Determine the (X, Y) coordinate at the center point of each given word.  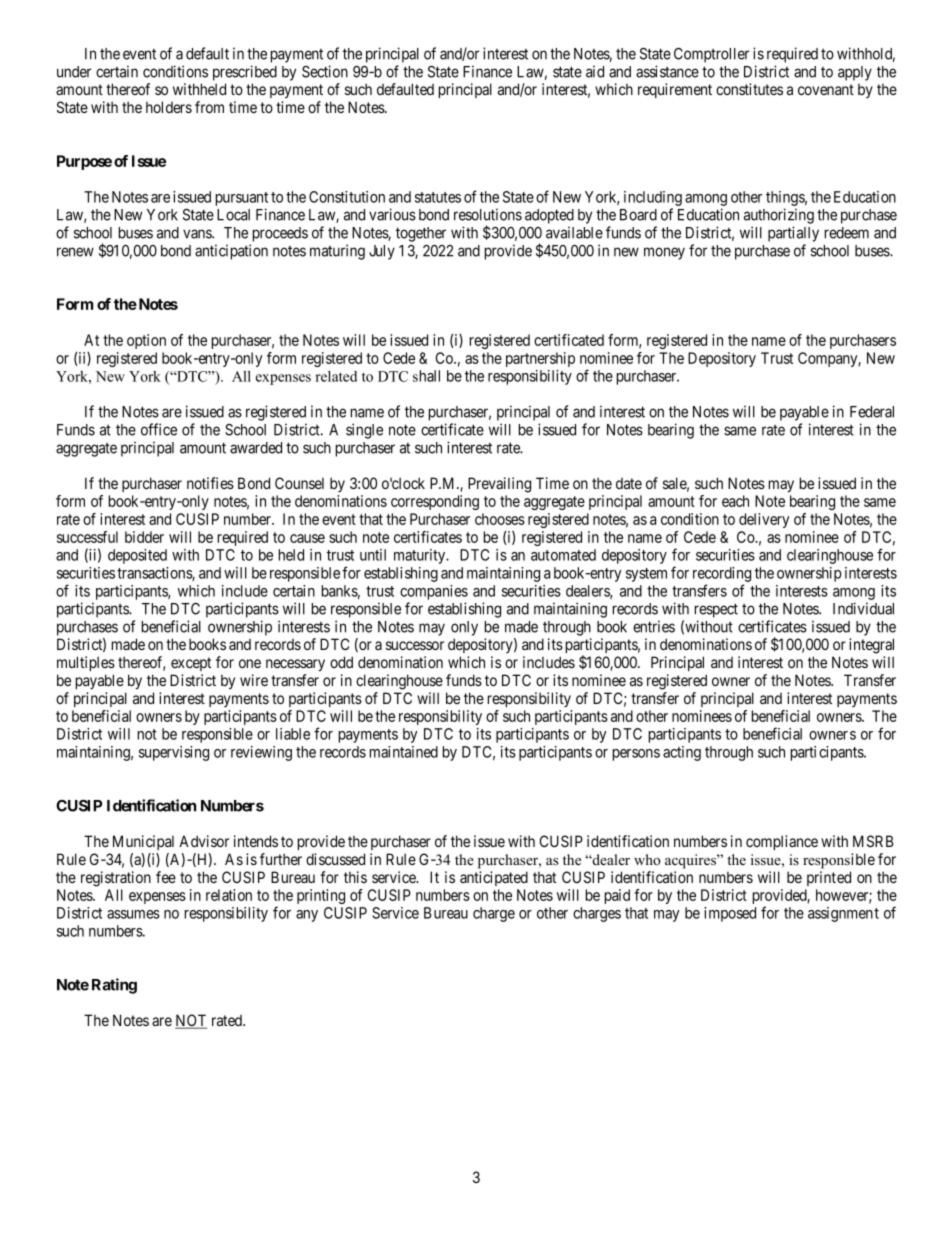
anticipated (494, 878)
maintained (404, 752)
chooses (500, 519)
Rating (114, 986)
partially (793, 234)
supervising (174, 753)
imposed (730, 914)
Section (325, 71)
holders (169, 107)
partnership (540, 359)
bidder (144, 537)
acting (682, 753)
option (146, 341)
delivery (764, 520)
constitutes (749, 89)
